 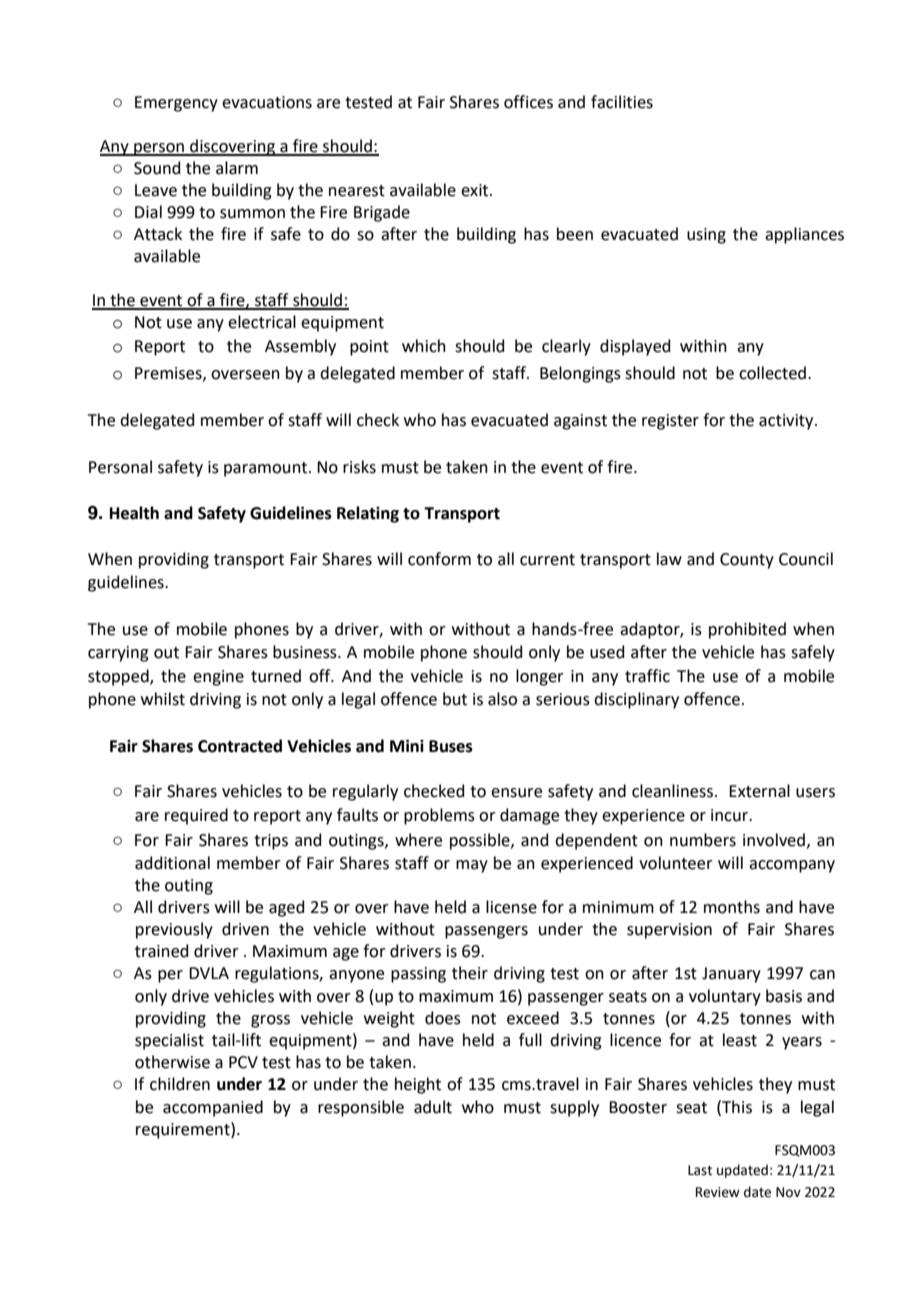 What do you see at coordinates (622, 102) in the page?
I see `facilities` at bounding box center [622, 102].
